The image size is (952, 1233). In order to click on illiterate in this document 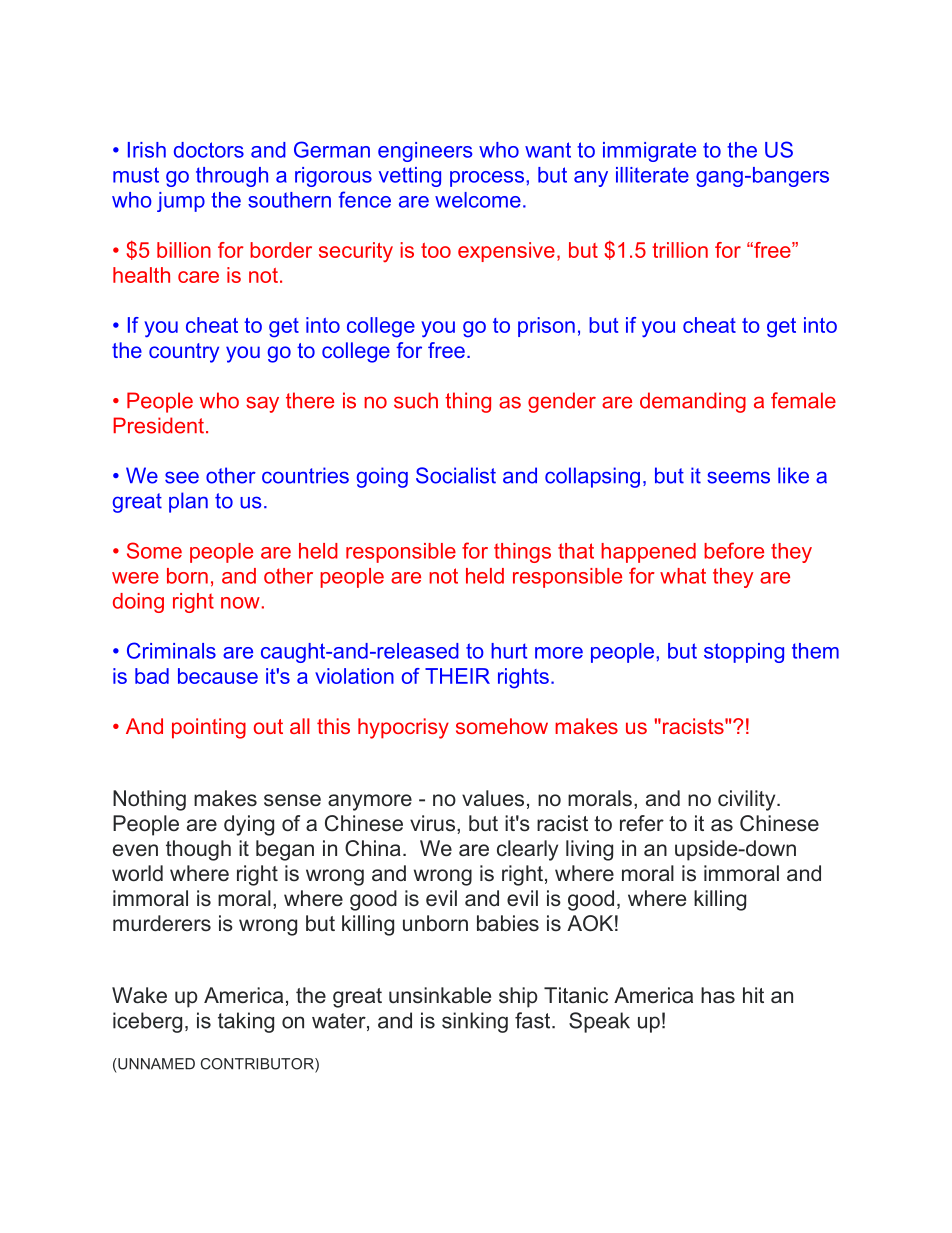, I will do `click(652, 175)`.
